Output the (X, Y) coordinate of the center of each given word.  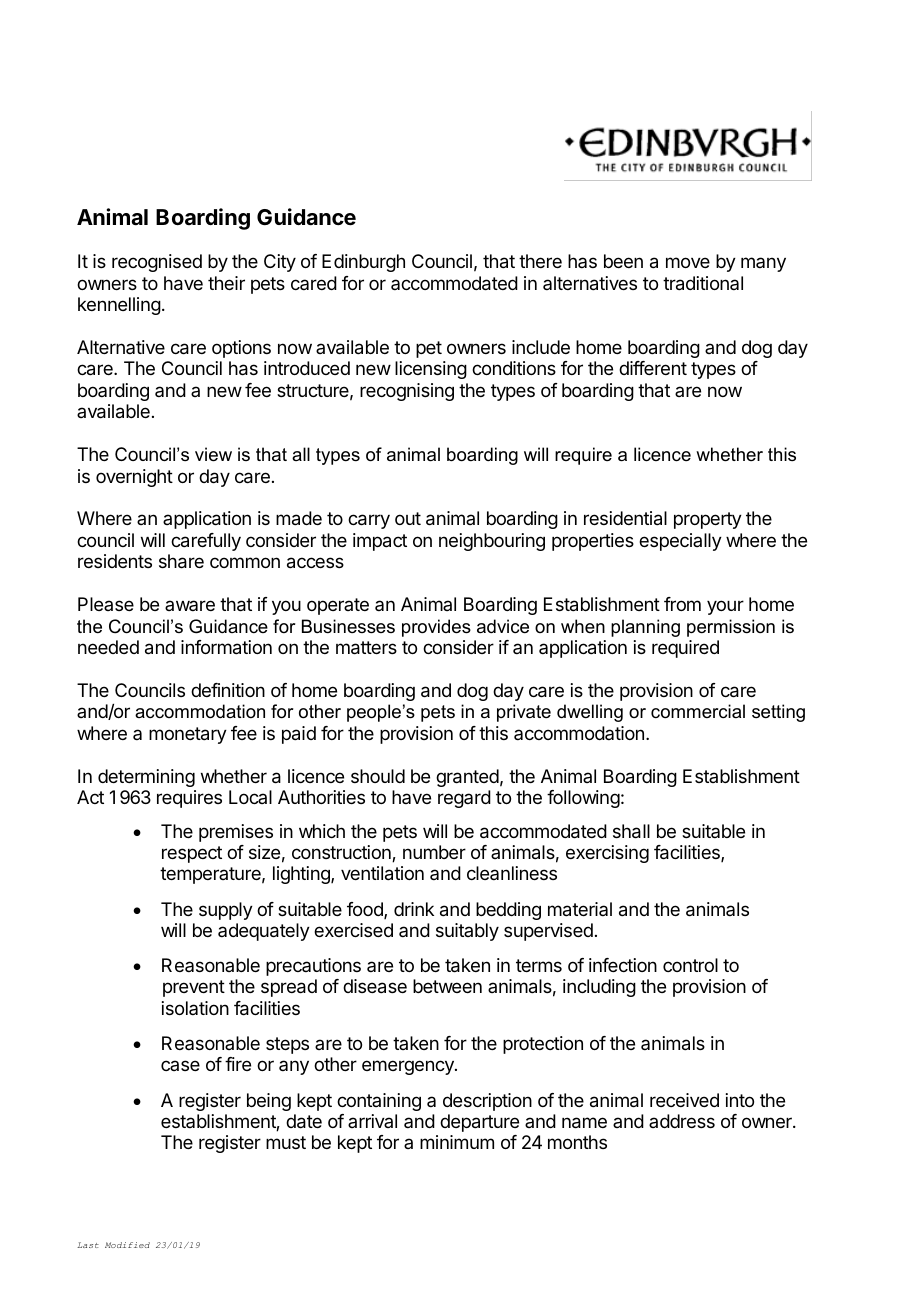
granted (467, 778)
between (447, 986)
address (682, 1121)
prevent (194, 988)
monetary (188, 735)
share (181, 561)
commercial (698, 711)
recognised (157, 263)
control (690, 965)
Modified (127, 1245)
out (408, 518)
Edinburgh (363, 263)
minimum (457, 1142)
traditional (703, 283)
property (708, 520)
